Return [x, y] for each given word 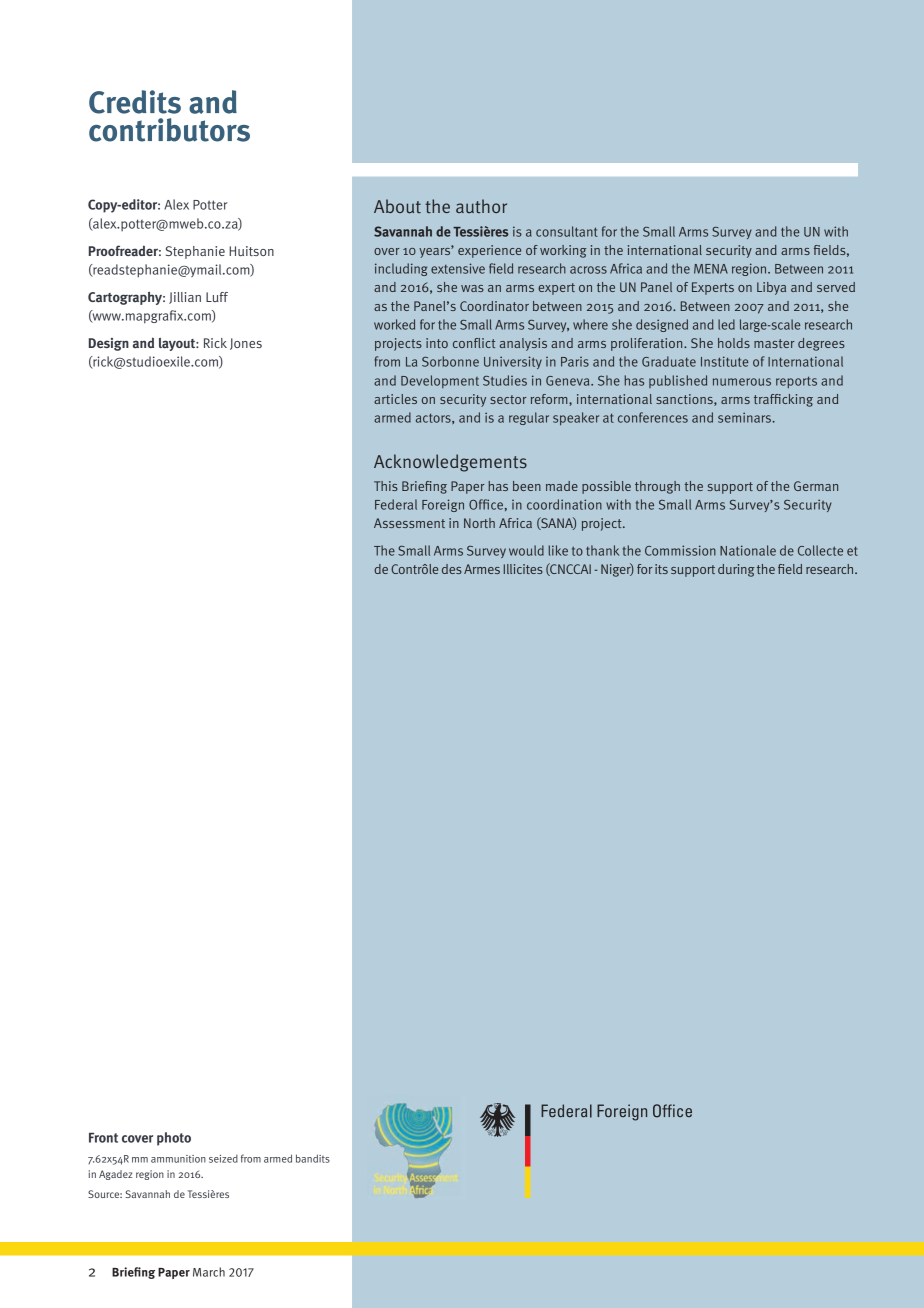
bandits [313, 1158]
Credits [135, 102]
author [481, 206]
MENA [711, 269]
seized [223, 1159]
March [209, 1272]
